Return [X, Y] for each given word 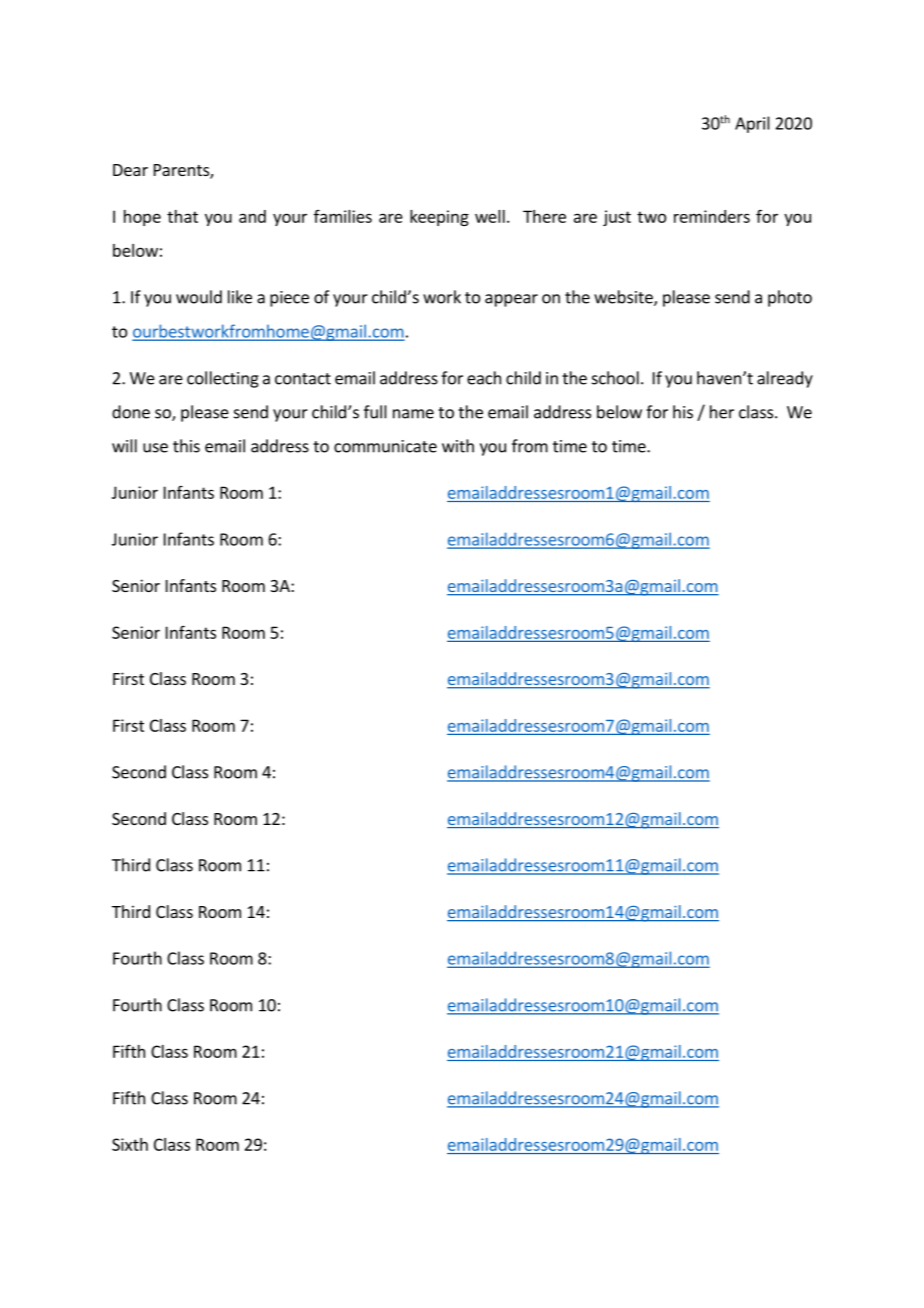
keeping [439, 218]
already [785, 379]
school [615, 378]
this [186, 446]
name [413, 414]
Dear [130, 170]
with [458, 446]
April [752, 124]
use [155, 448]
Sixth [130, 1144]
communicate [385, 446]
